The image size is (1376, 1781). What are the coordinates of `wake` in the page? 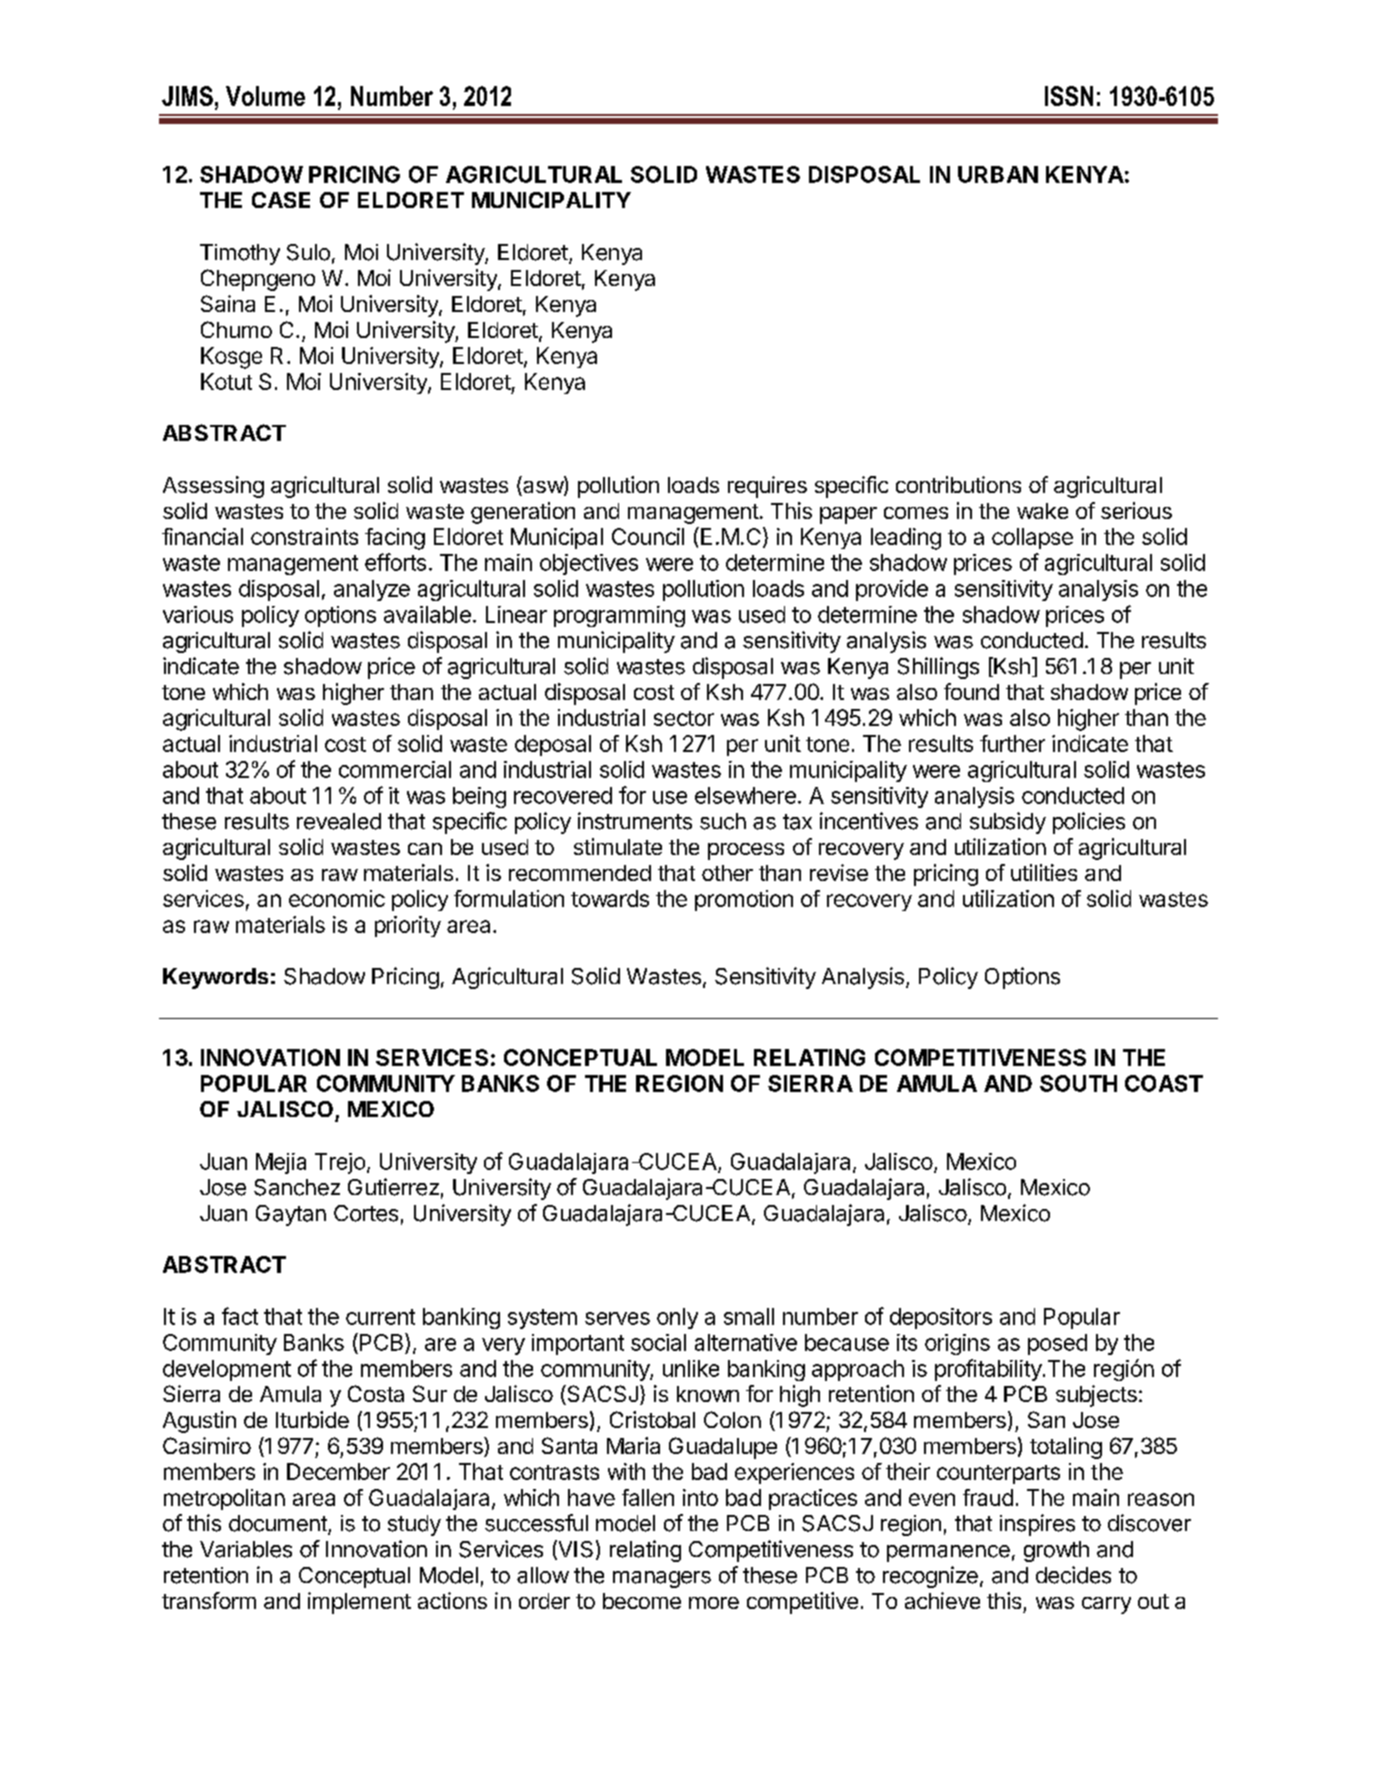 It's located at (1042, 511).
